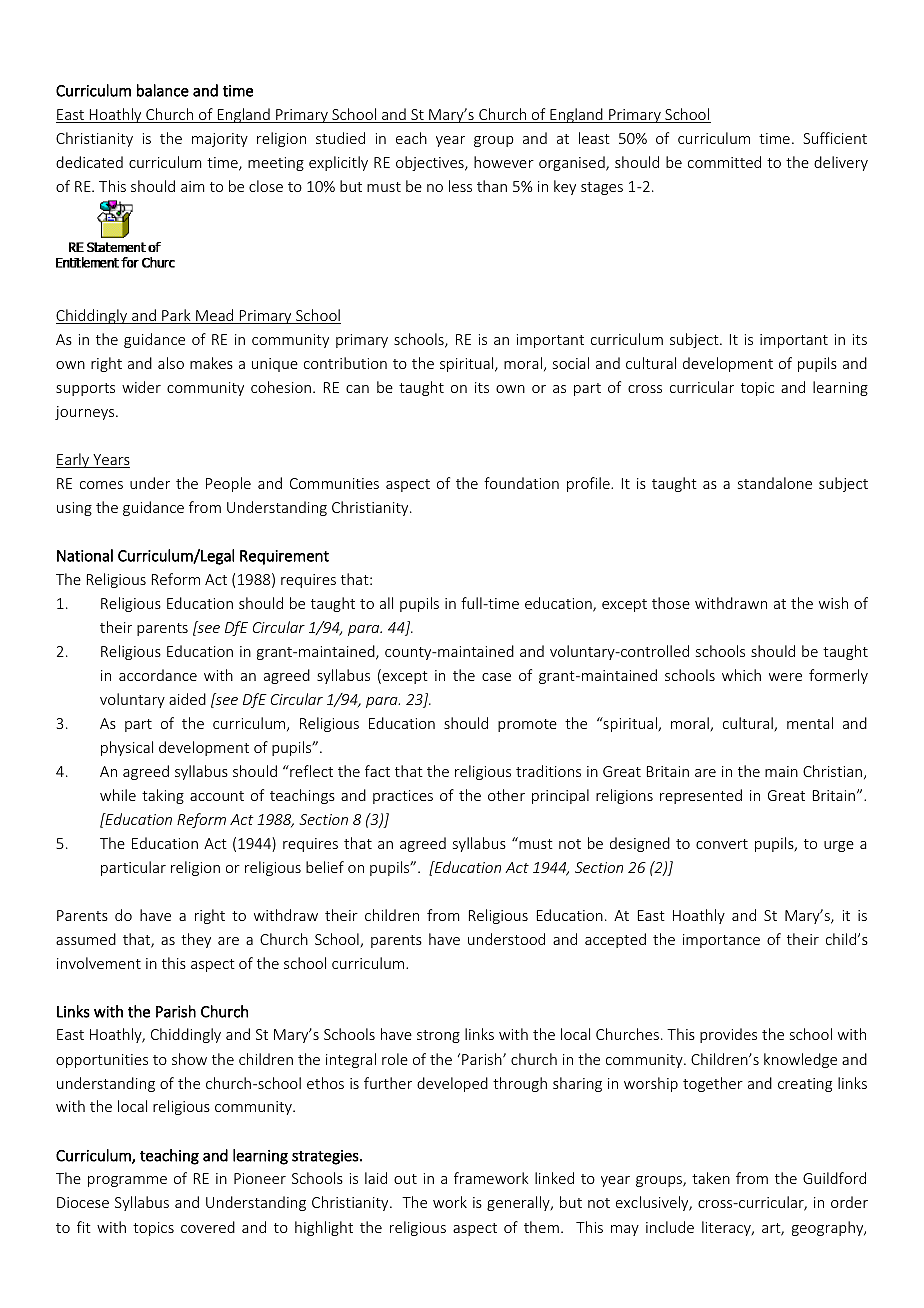 This screenshot has height=1308, width=924. I want to click on case, so click(496, 677).
